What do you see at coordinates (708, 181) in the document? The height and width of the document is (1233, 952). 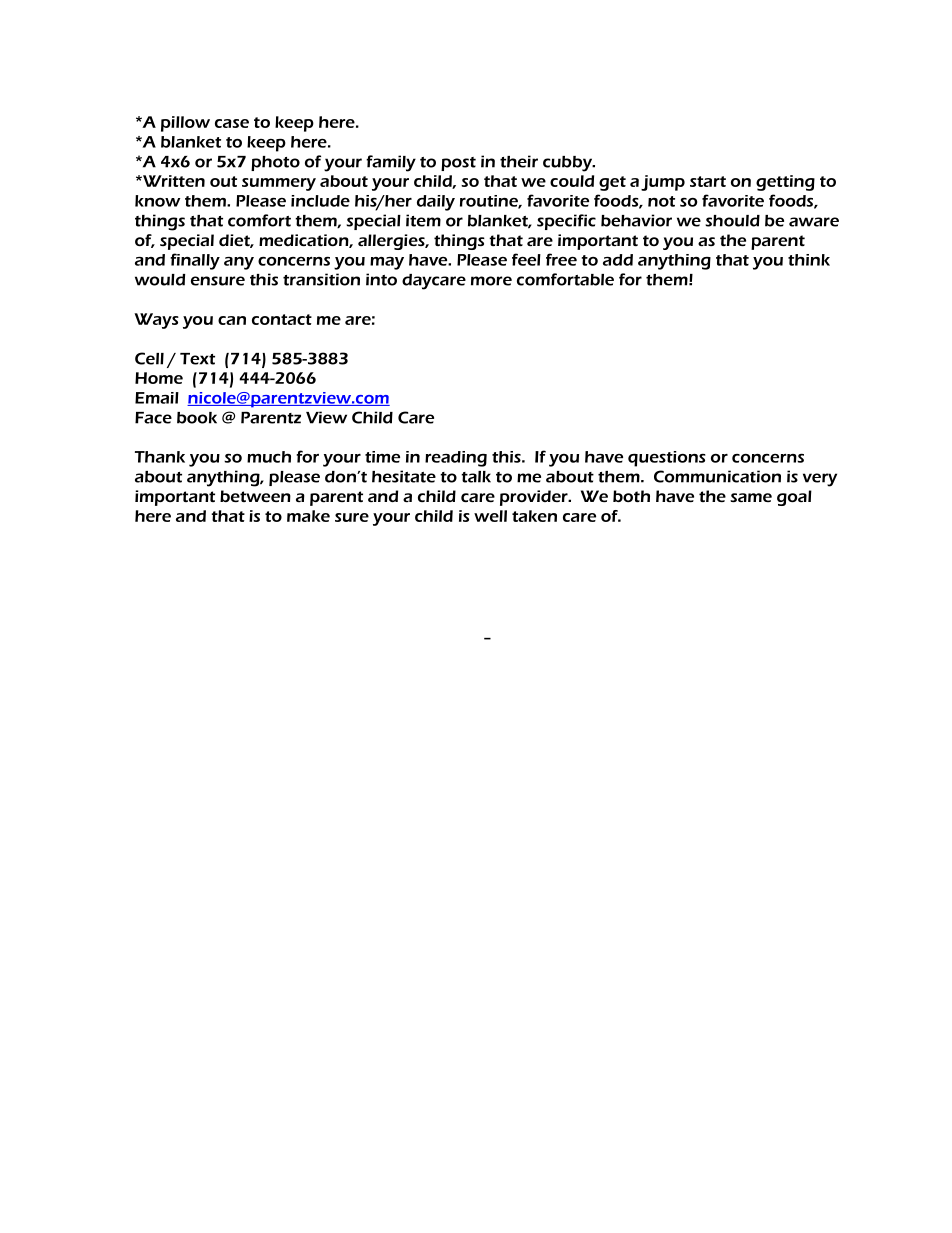 I see `start` at bounding box center [708, 181].
